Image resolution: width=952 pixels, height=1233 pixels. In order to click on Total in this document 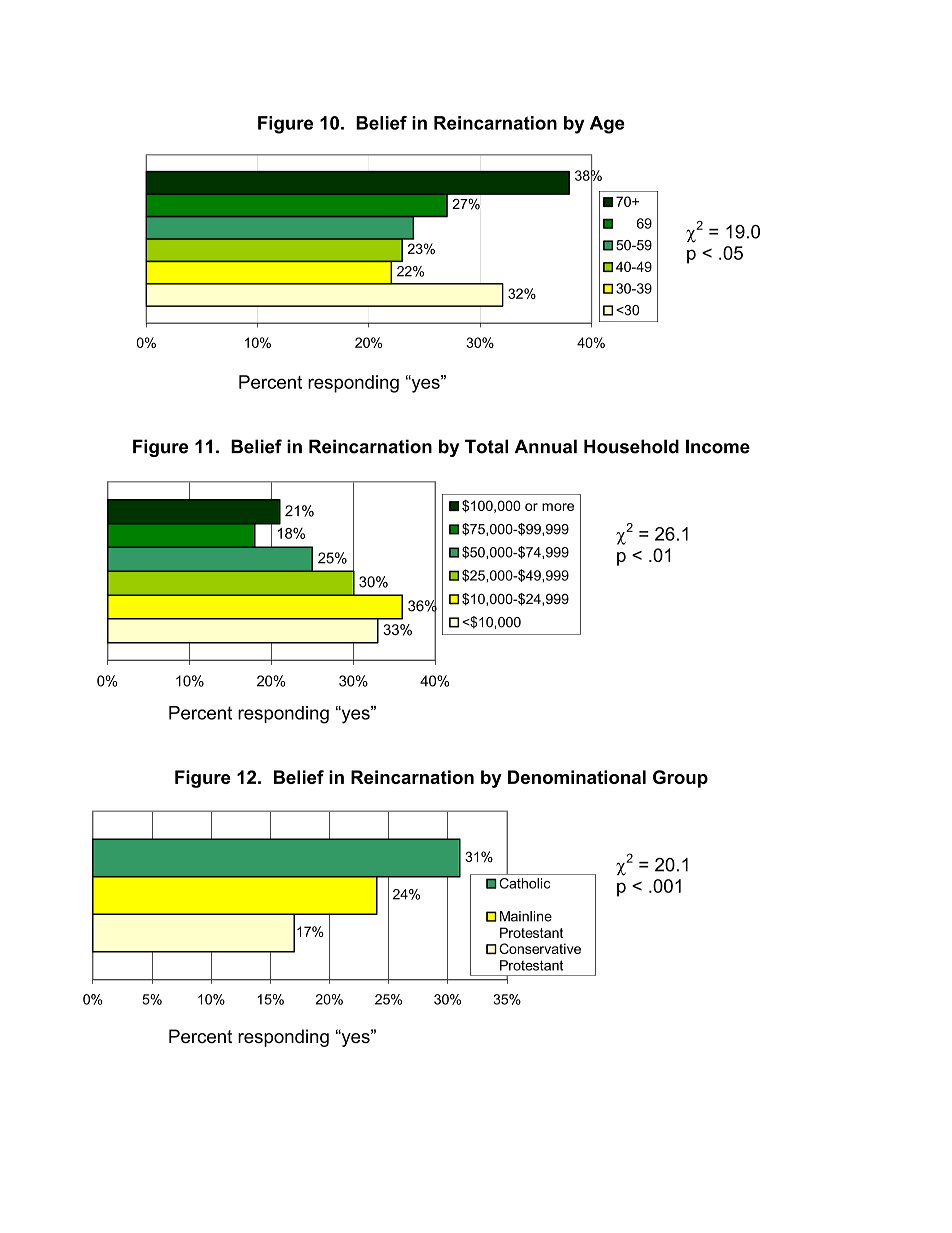, I will do `click(486, 446)`.
